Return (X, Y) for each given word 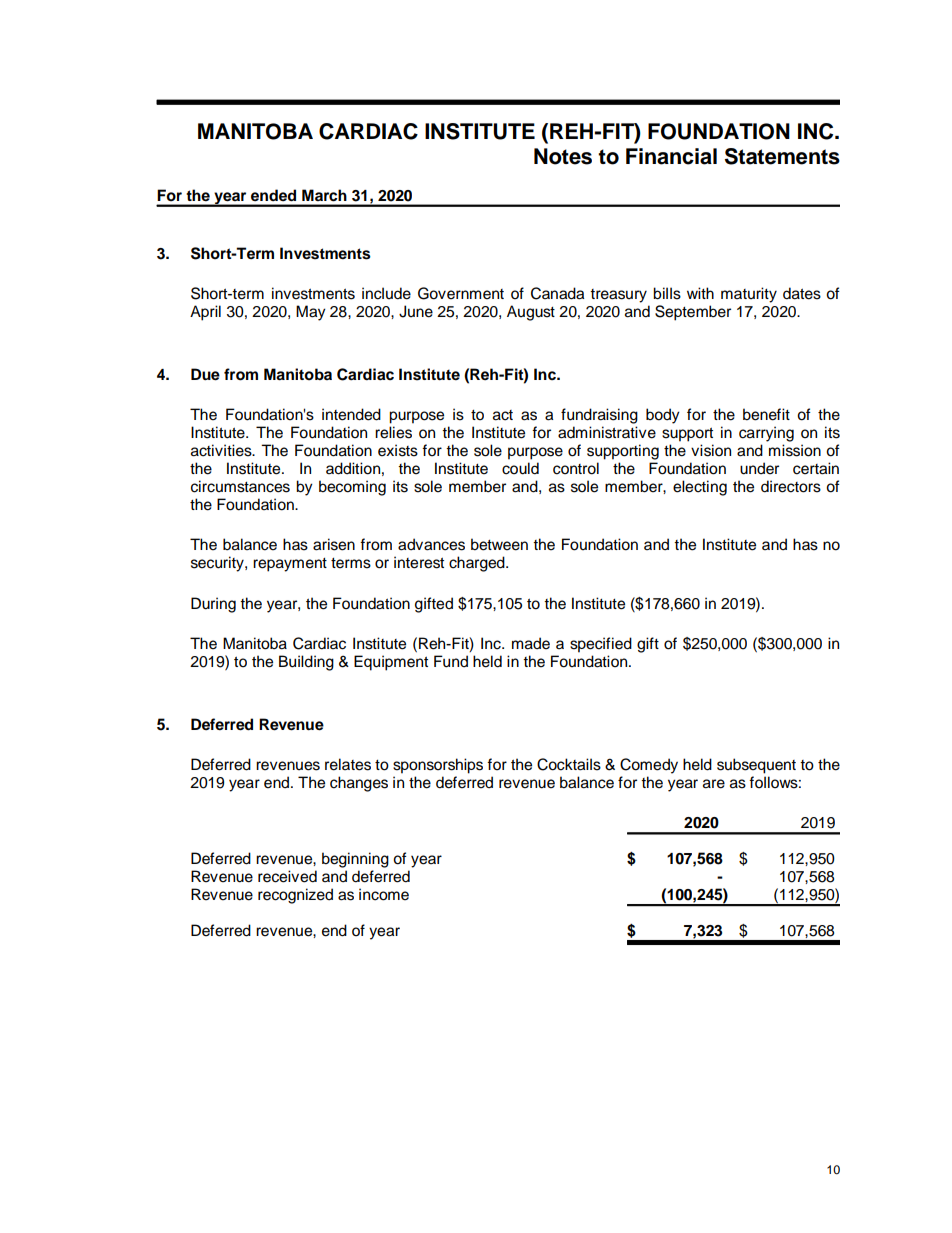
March (324, 195)
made (531, 643)
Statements (782, 156)
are (714, 784)
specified (601, 645)
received (287, 876)
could (520, 468)
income (384, 894)
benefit (766, 414)
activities (222, 450)
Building (306, 663)
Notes (563, 156)
